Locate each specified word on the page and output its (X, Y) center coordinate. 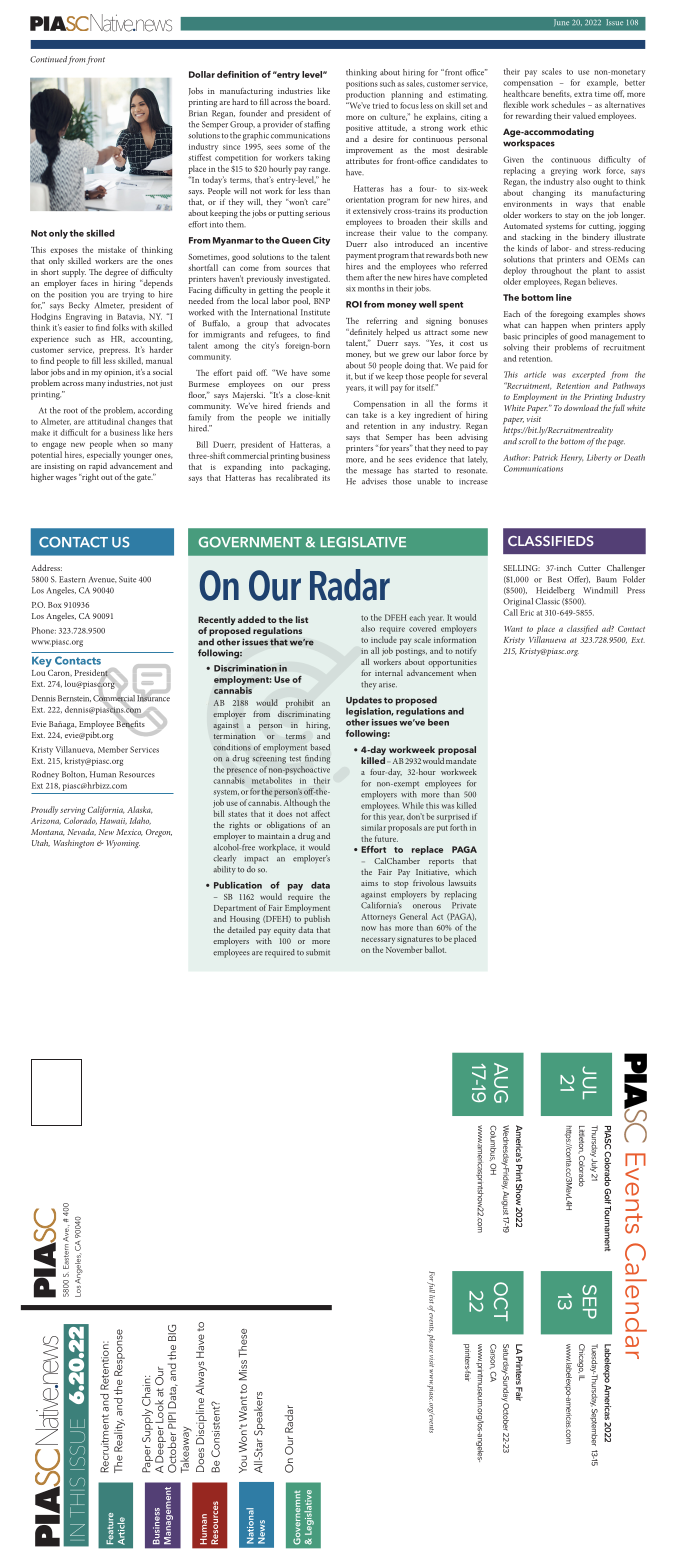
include (384, 639)
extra (583, 94)
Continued (48, 59)
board (318, 102)
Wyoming (123, 844)
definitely (365, 334)
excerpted (589, 375)
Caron (60, 673)
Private (464, 905)
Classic (547, 601)
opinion (119, 373)
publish (317, 919)
